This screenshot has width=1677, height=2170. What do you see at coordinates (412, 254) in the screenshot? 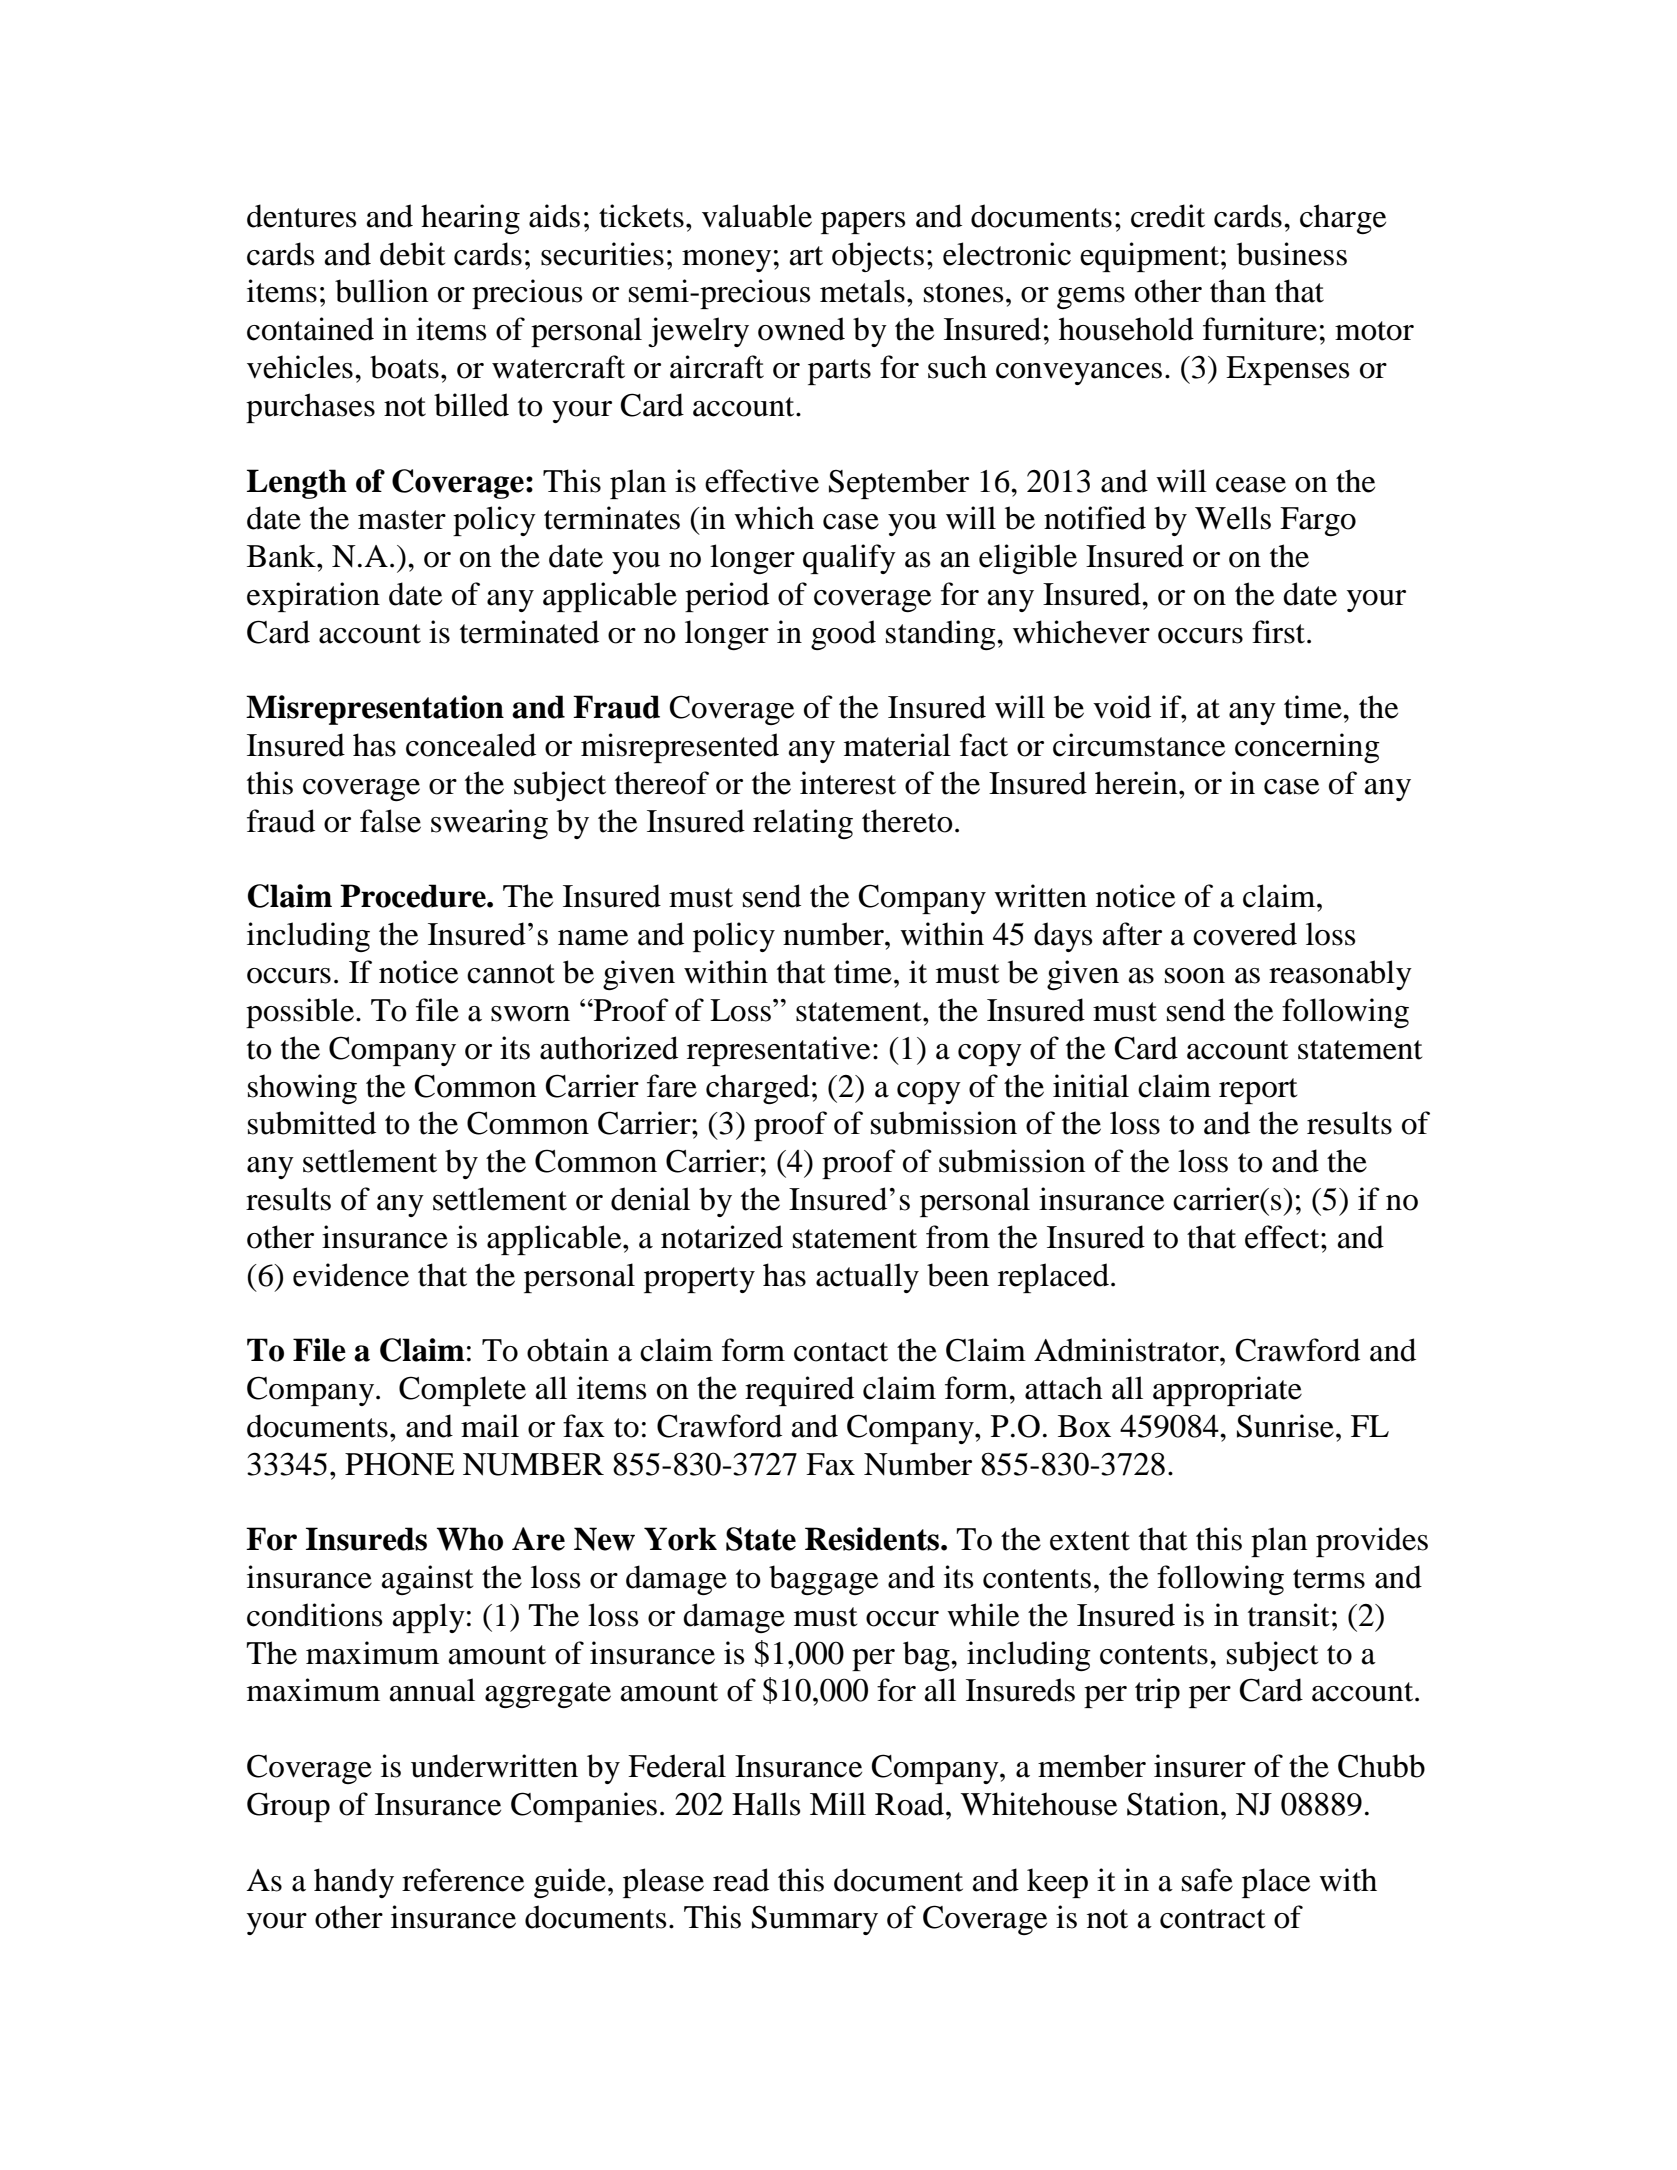
I see `debit` at bounding box center [412, 254].
